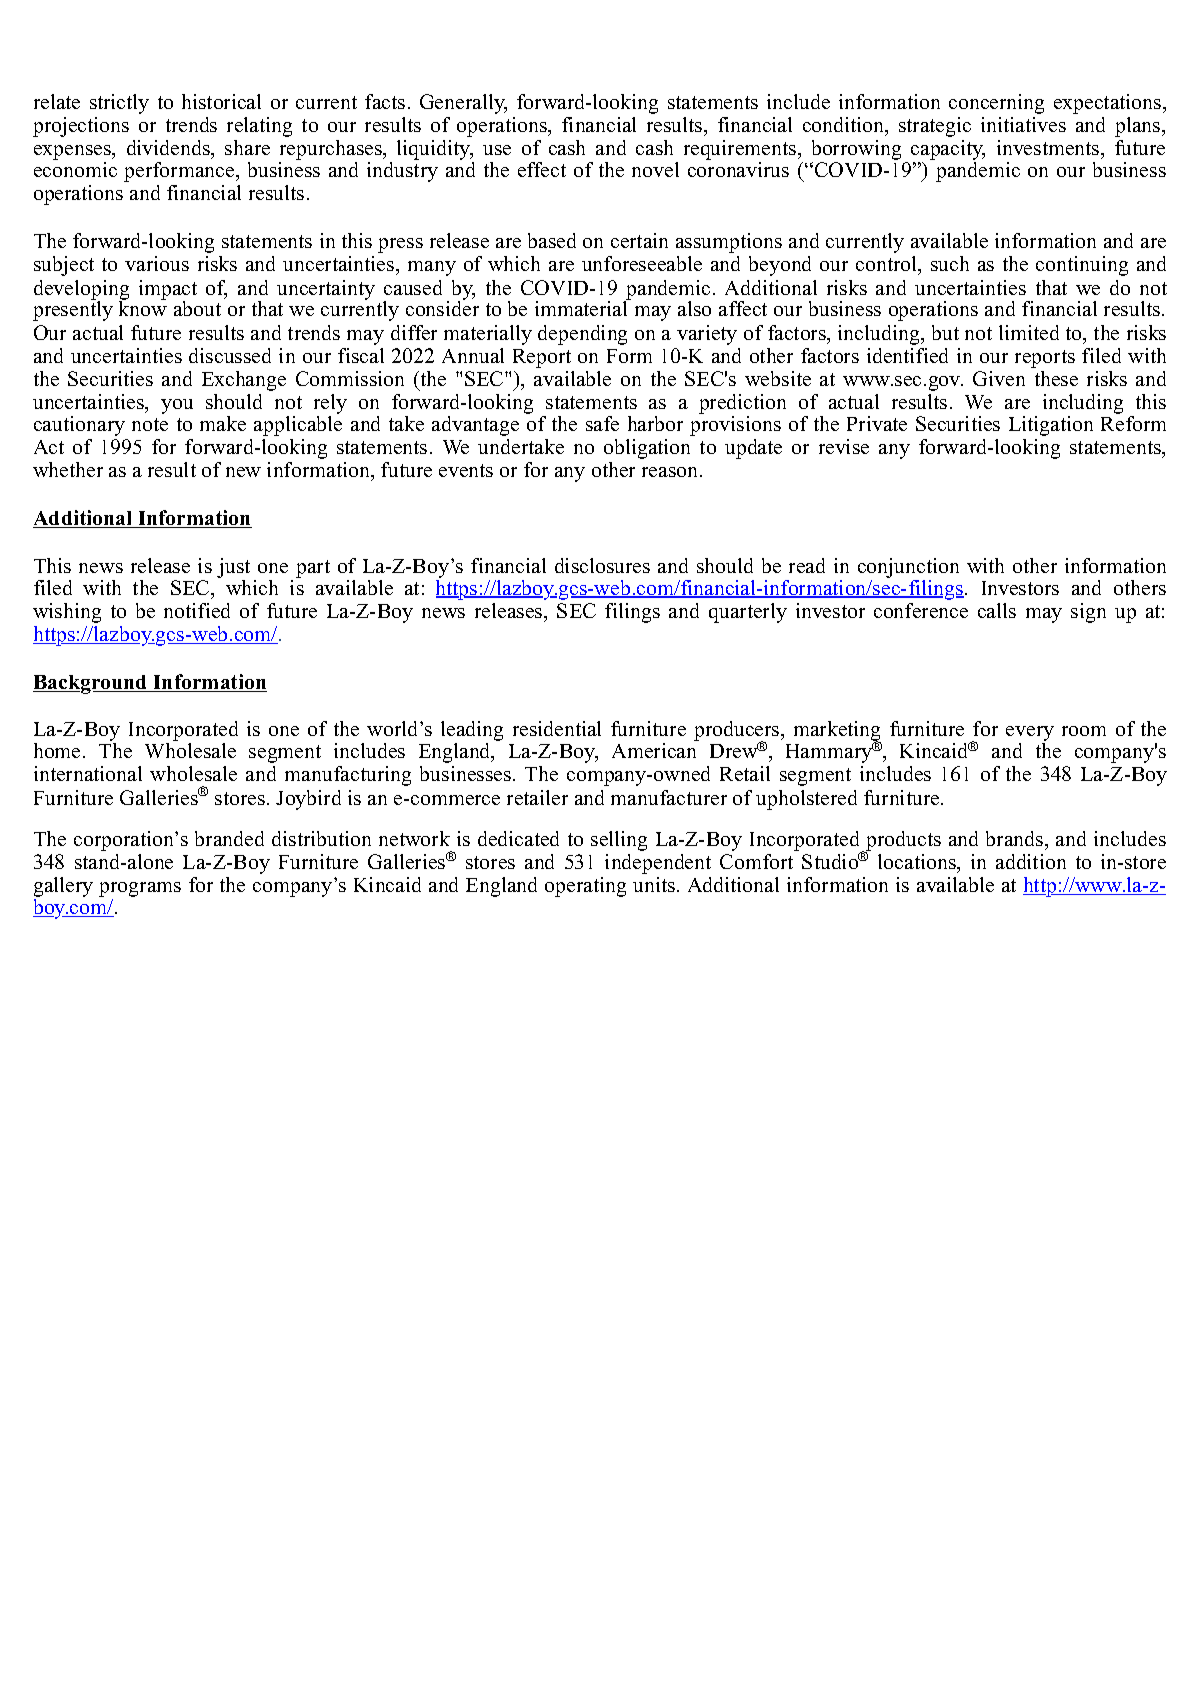 The image size is (1202, 1701). Describe the element at coordinates (542, 169) in the document. I see `effect` at that location.
